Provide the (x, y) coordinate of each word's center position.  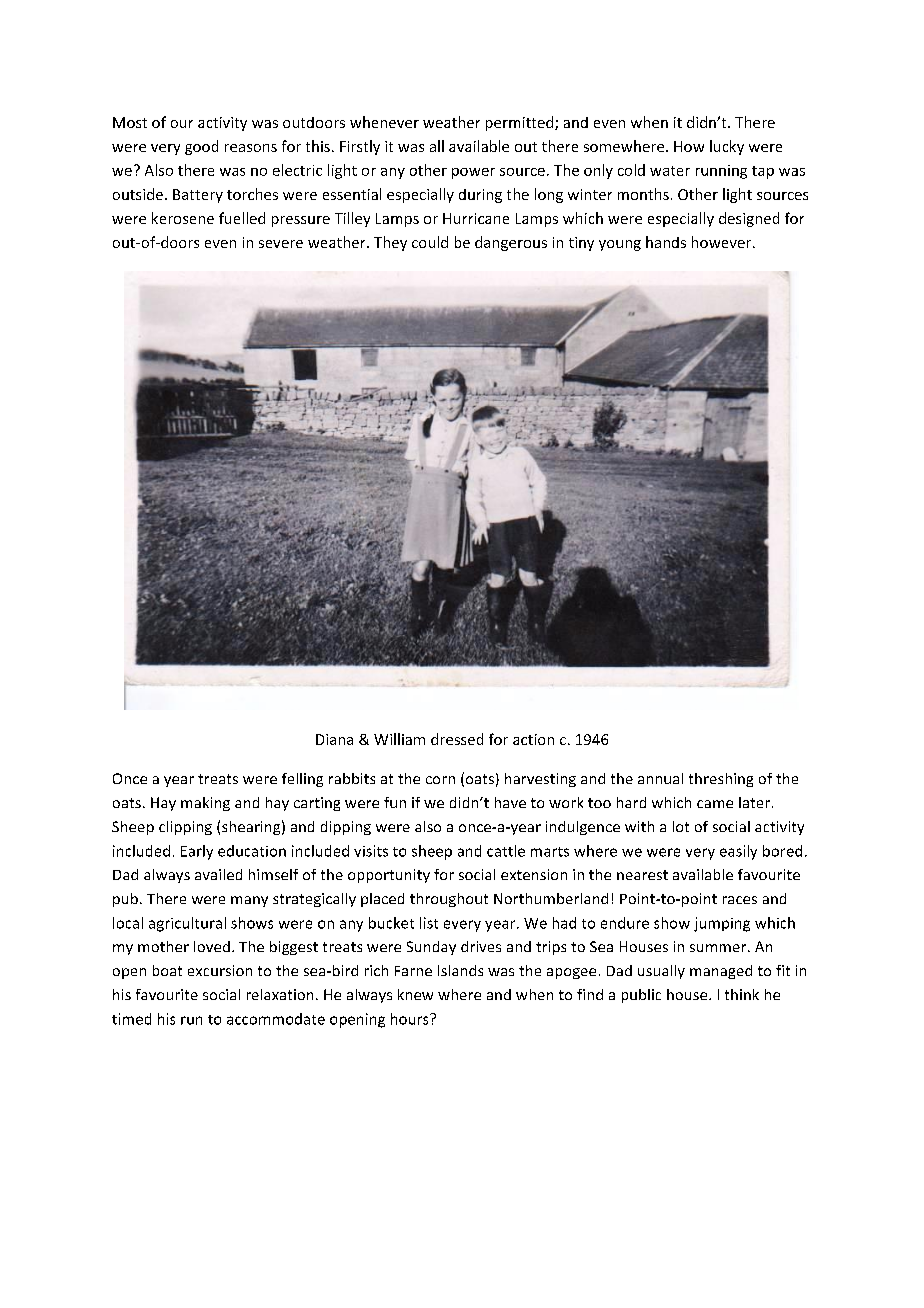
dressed (457, 739)
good (201, 147)
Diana (334, 739)
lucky (727, 147)
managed (721, 972)
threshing (721, 780)
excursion (220, 970)
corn (440, 780)
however (723, 242)
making (205, 804)
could (430, 242)
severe (281, 244)
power (473, 173)
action (533, 739)
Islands (460, 970)
